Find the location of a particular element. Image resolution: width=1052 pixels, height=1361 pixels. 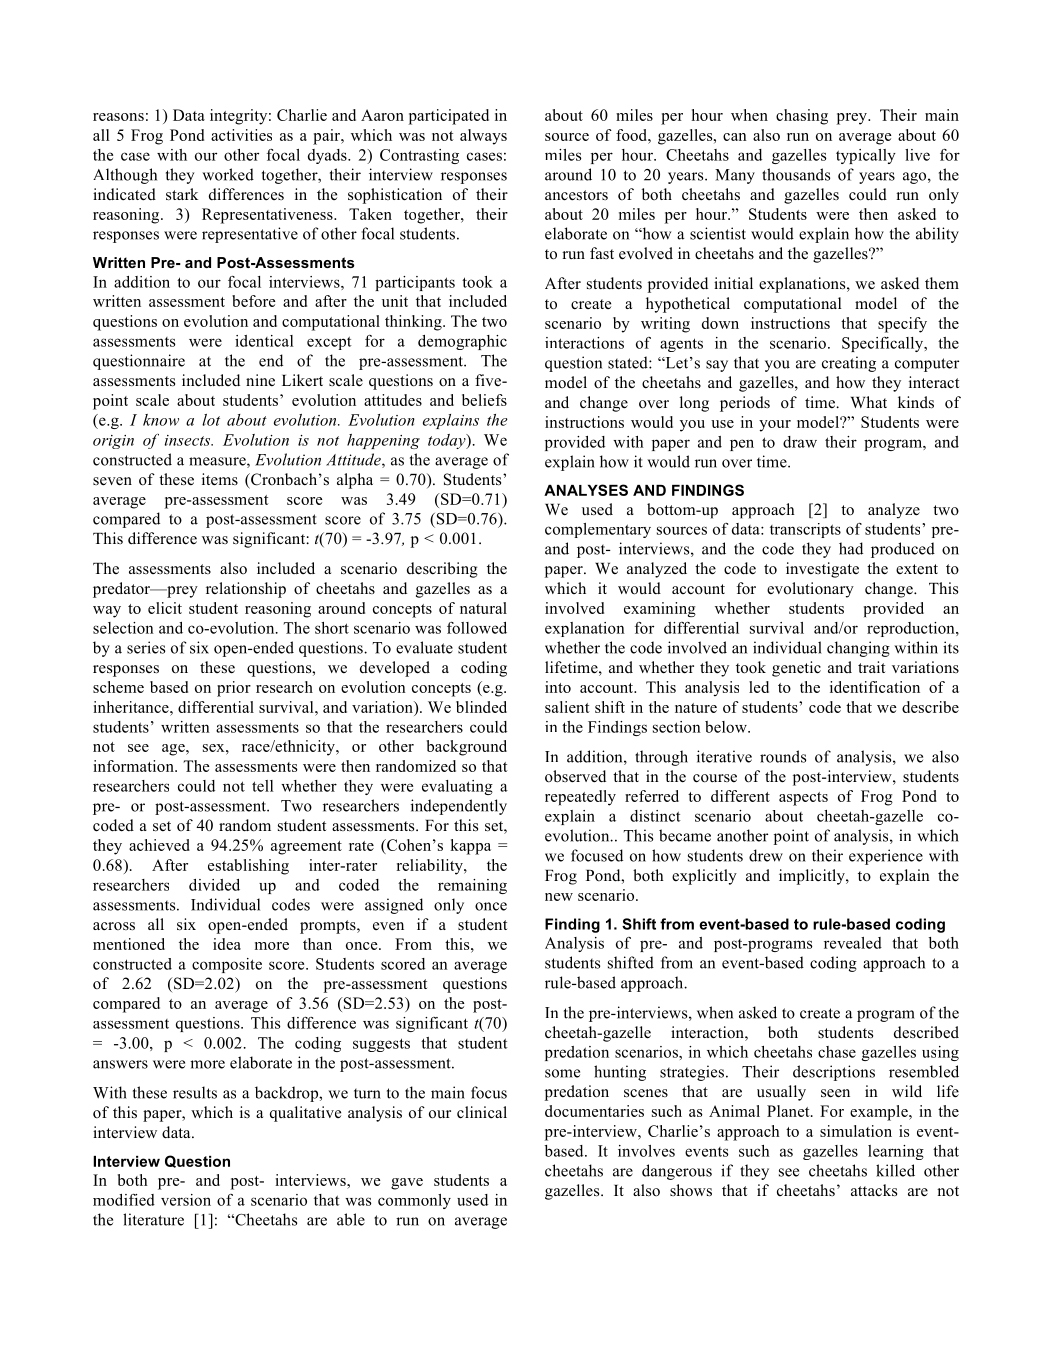

activities is located at coordinates (241, 135).
